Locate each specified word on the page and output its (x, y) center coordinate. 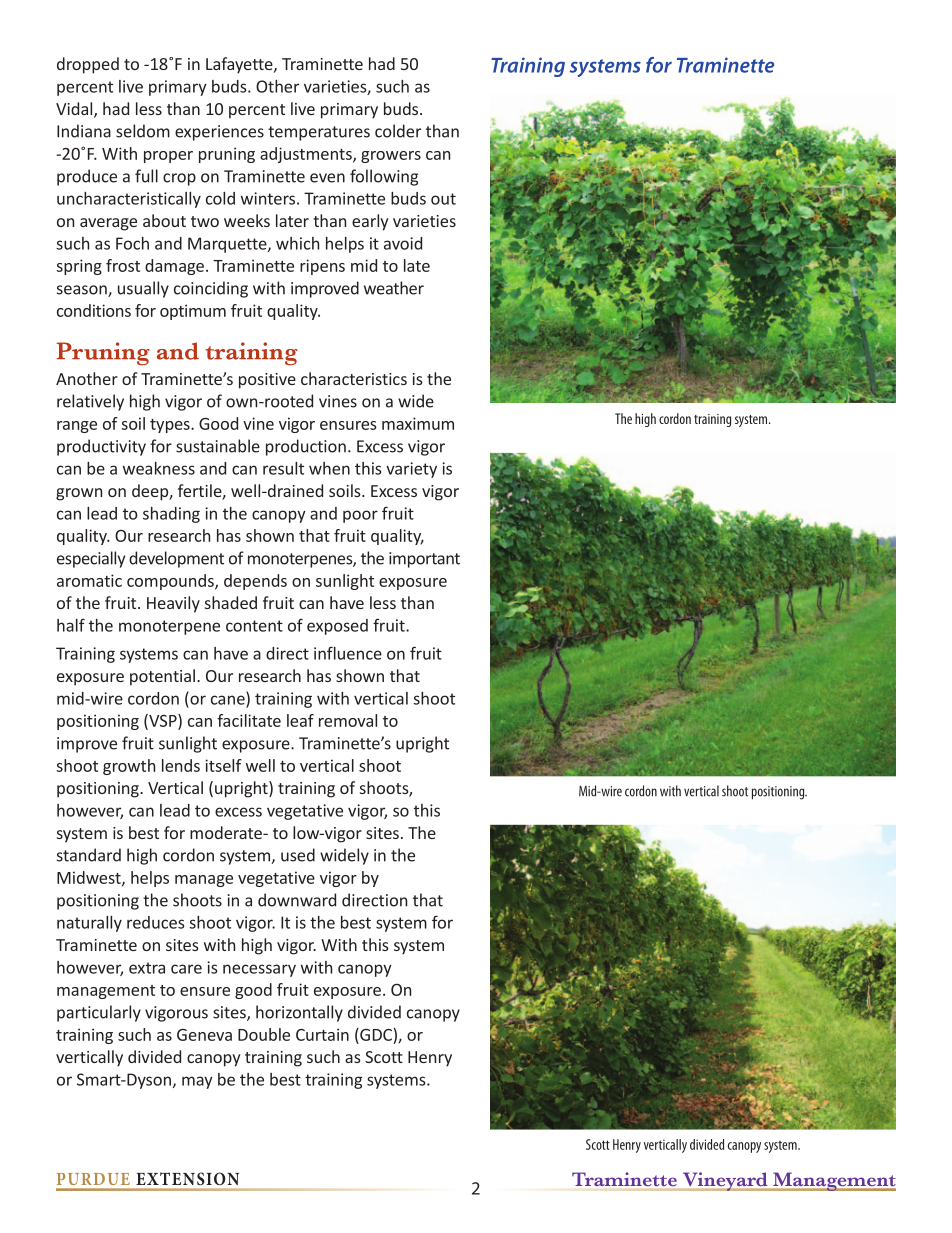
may (197, 1082)
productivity (101, 447)
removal (348, 720)
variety (411, 470)
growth (129, 767)
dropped (88, 65)
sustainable (218, 446)
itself (223, 765)
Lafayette (240, 65)
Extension (187, 1178)
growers (391, 157)
